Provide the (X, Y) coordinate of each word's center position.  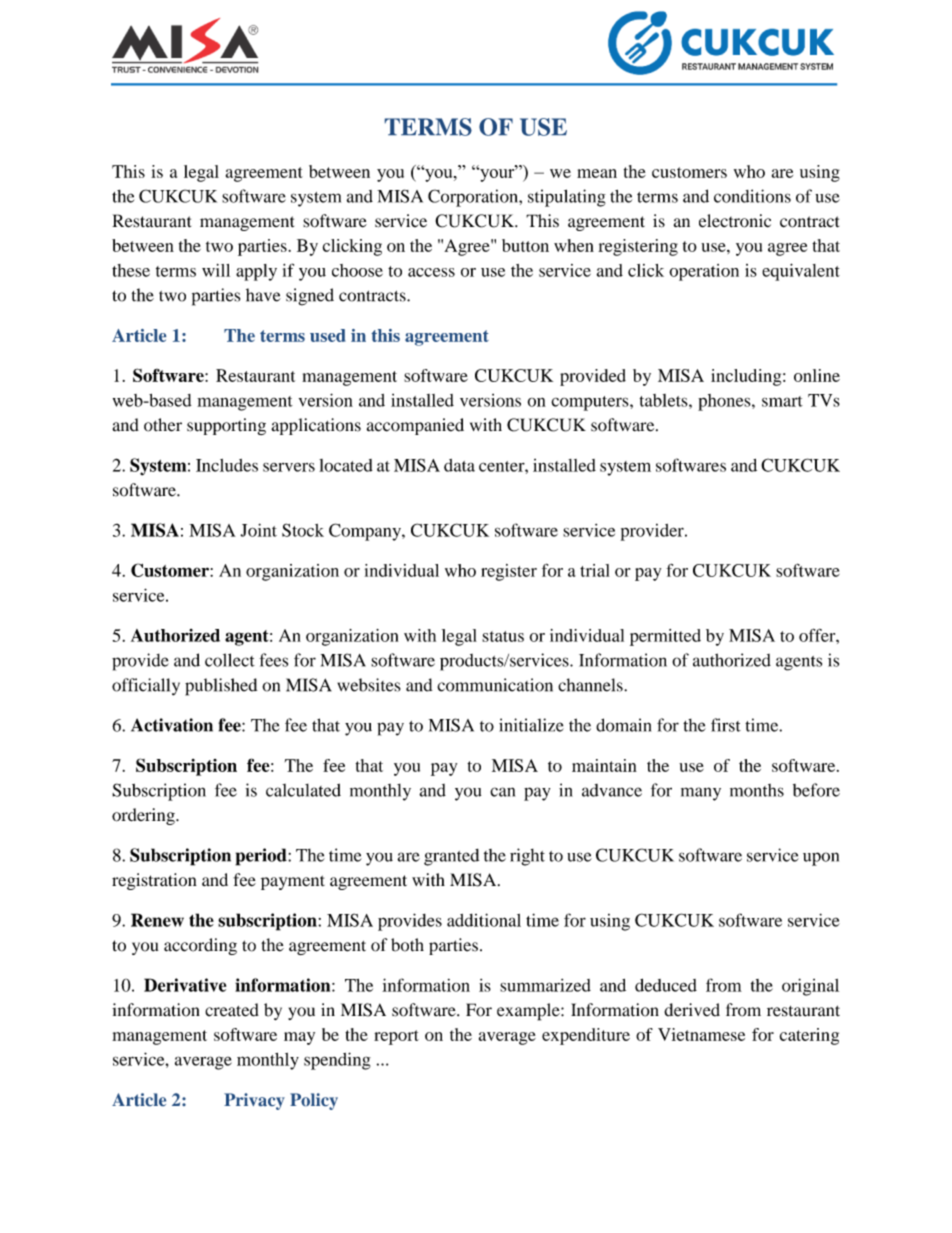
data (459, 465)
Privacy (254, 1101)
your (497, 174)
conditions (752, 196)
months (757, 790)
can (502, 792)
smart (782, 401)
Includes (227, 465)
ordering (144, 816)
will (216, 270)
